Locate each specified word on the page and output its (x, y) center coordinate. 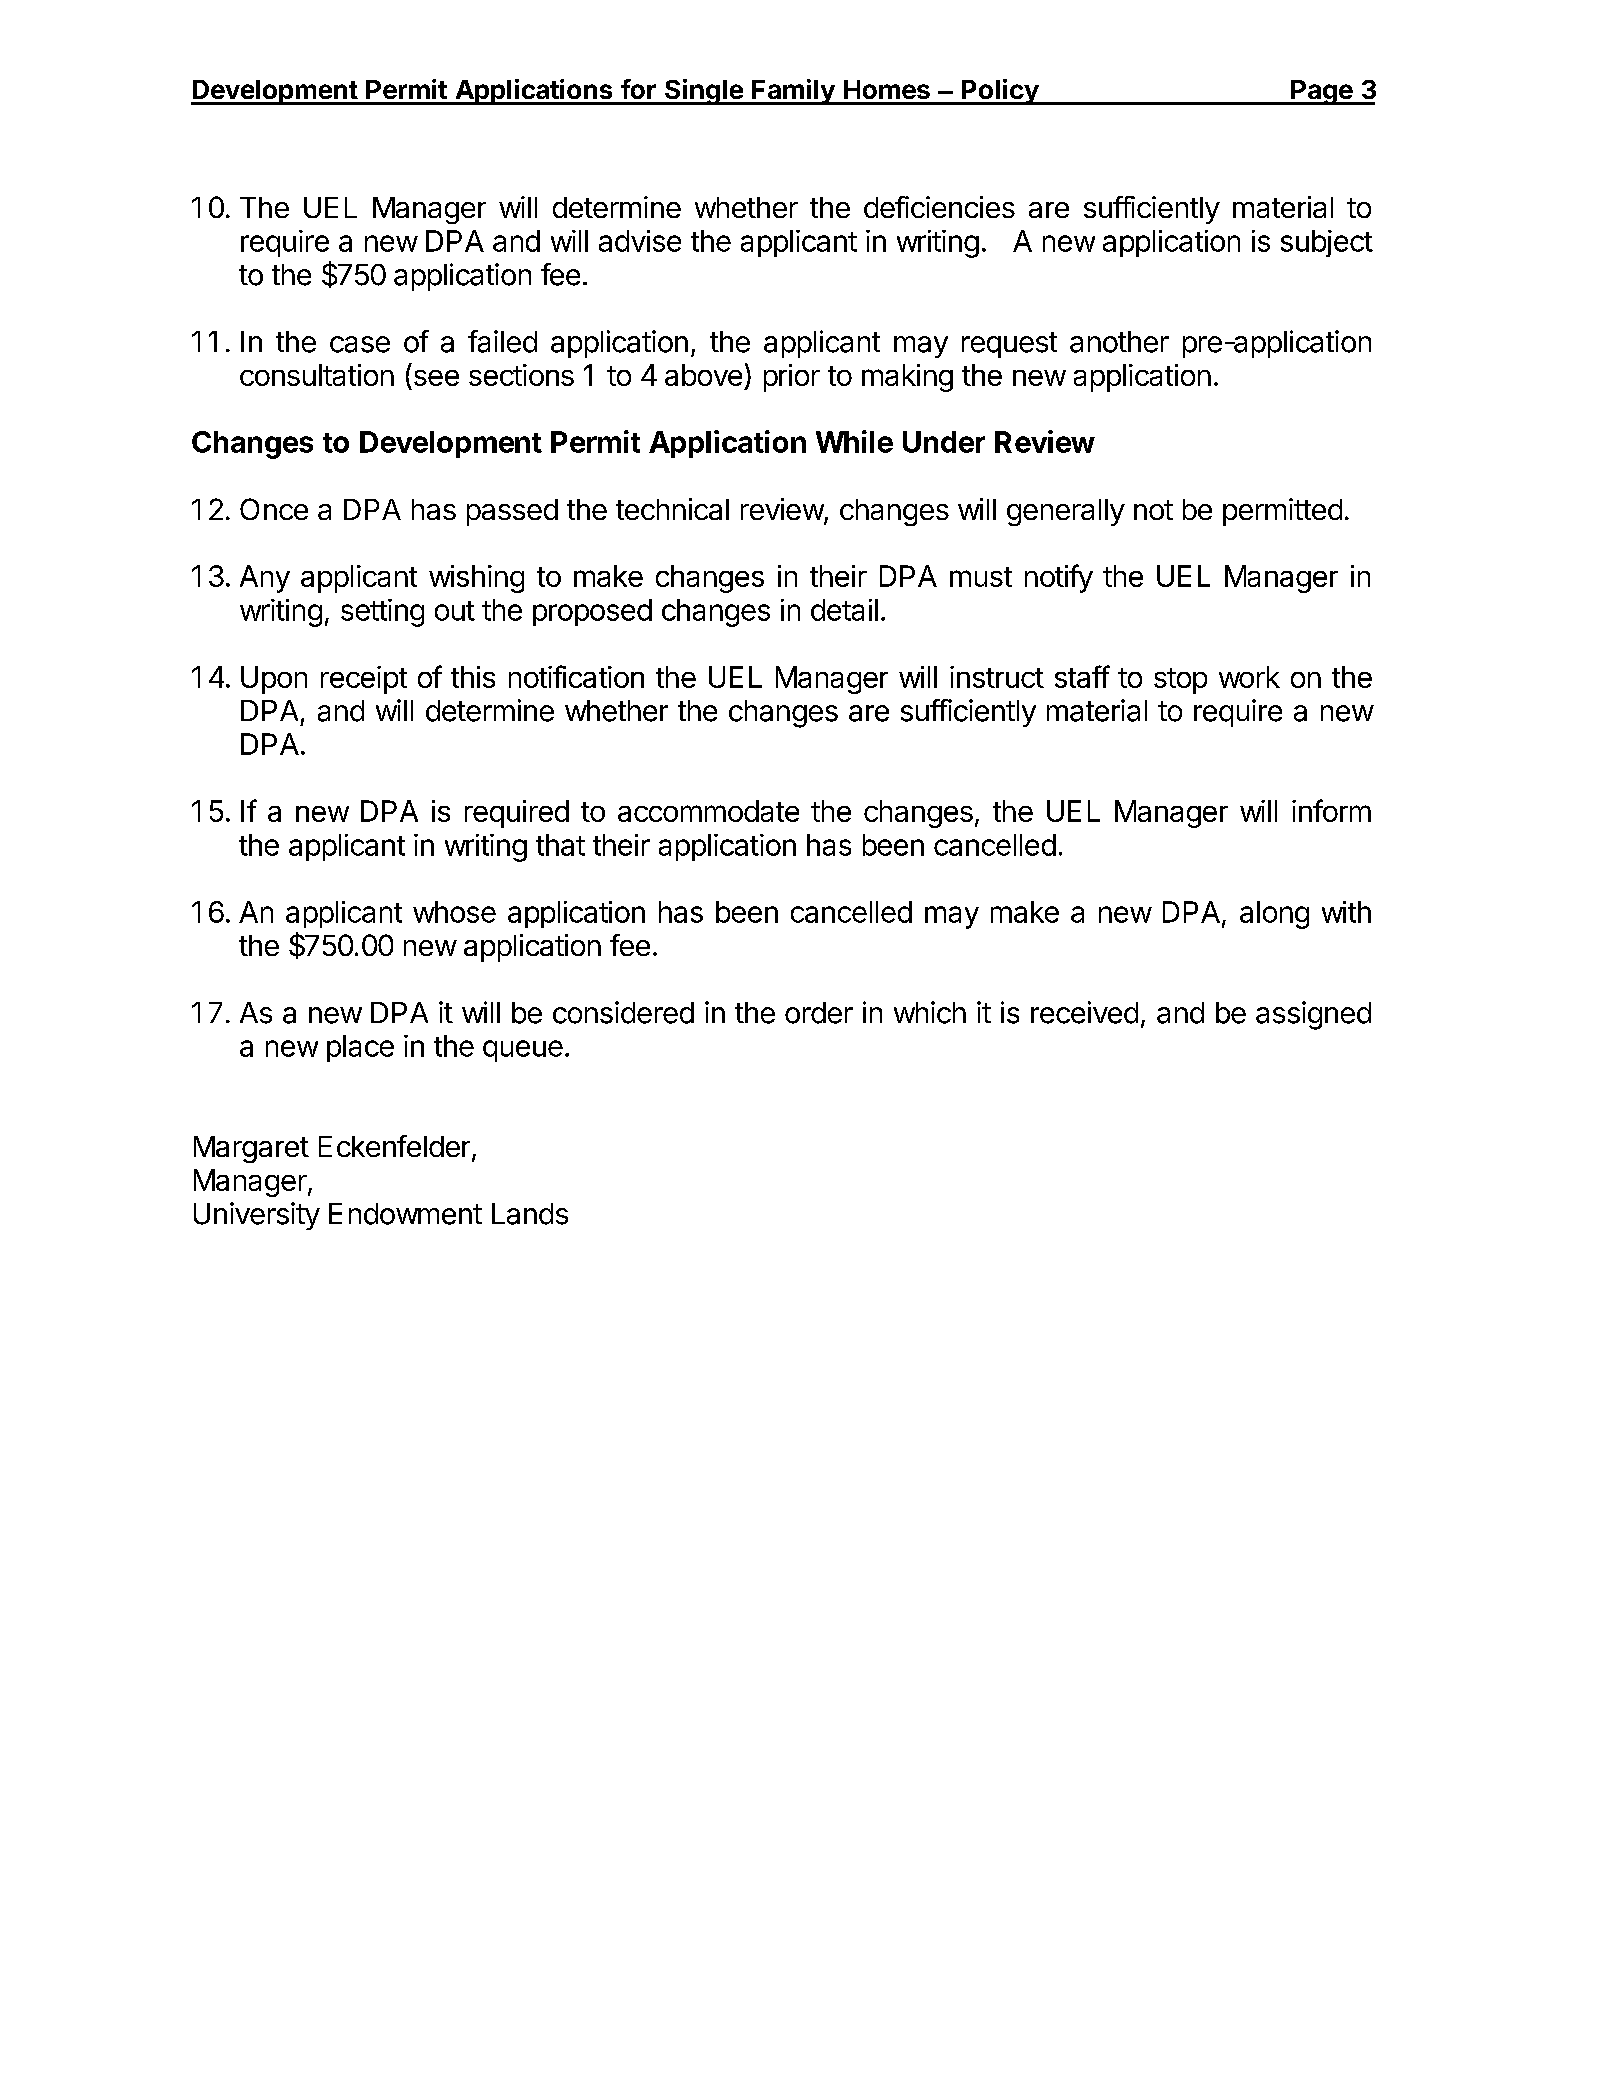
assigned (1313, 1015)
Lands (530, 1214)
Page (1322, 92)
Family (793, 92)
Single (704, 92)
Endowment (405, 1214)
